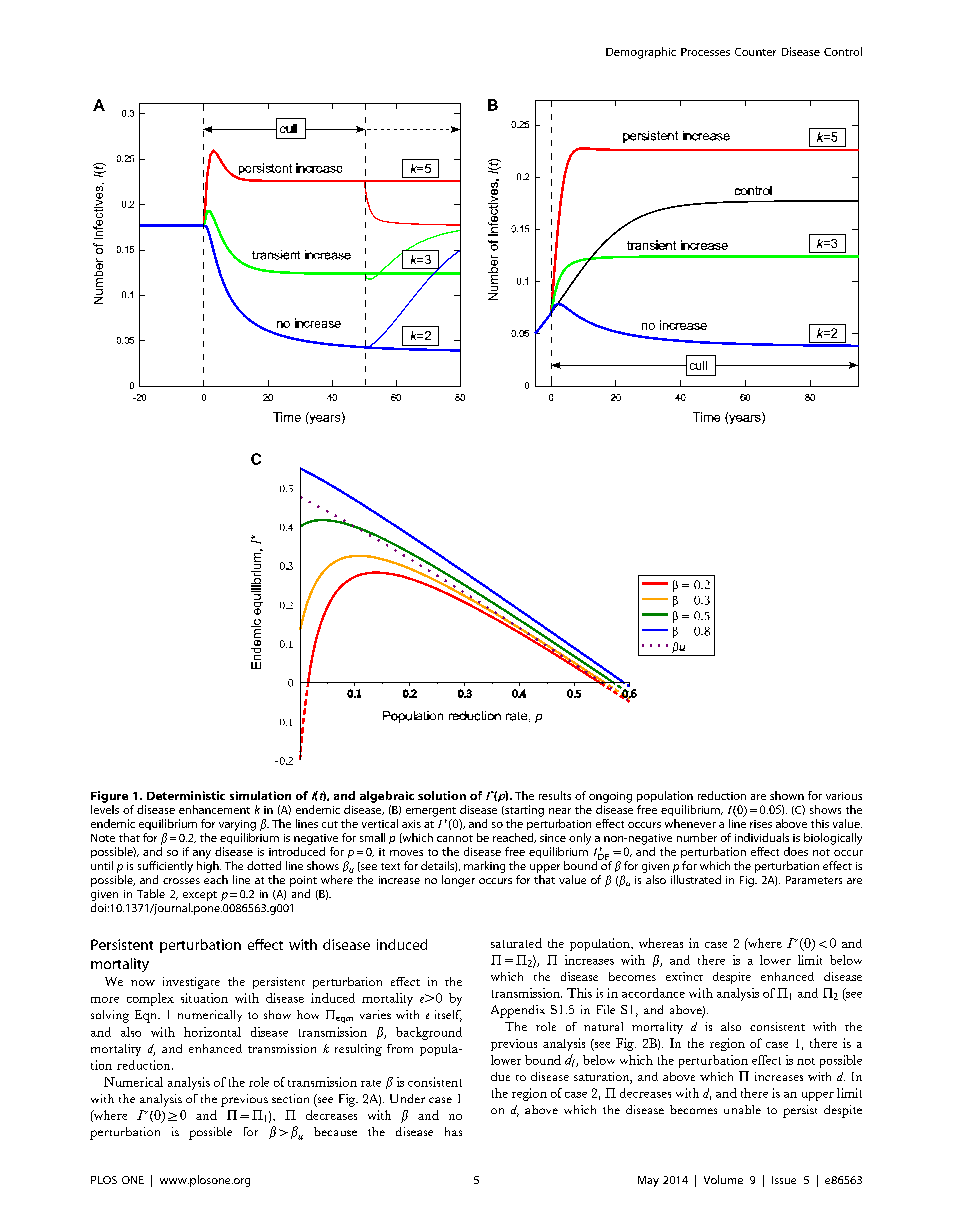 This page has width=953, height=1232. I want to click on results, so click(555, 795).
